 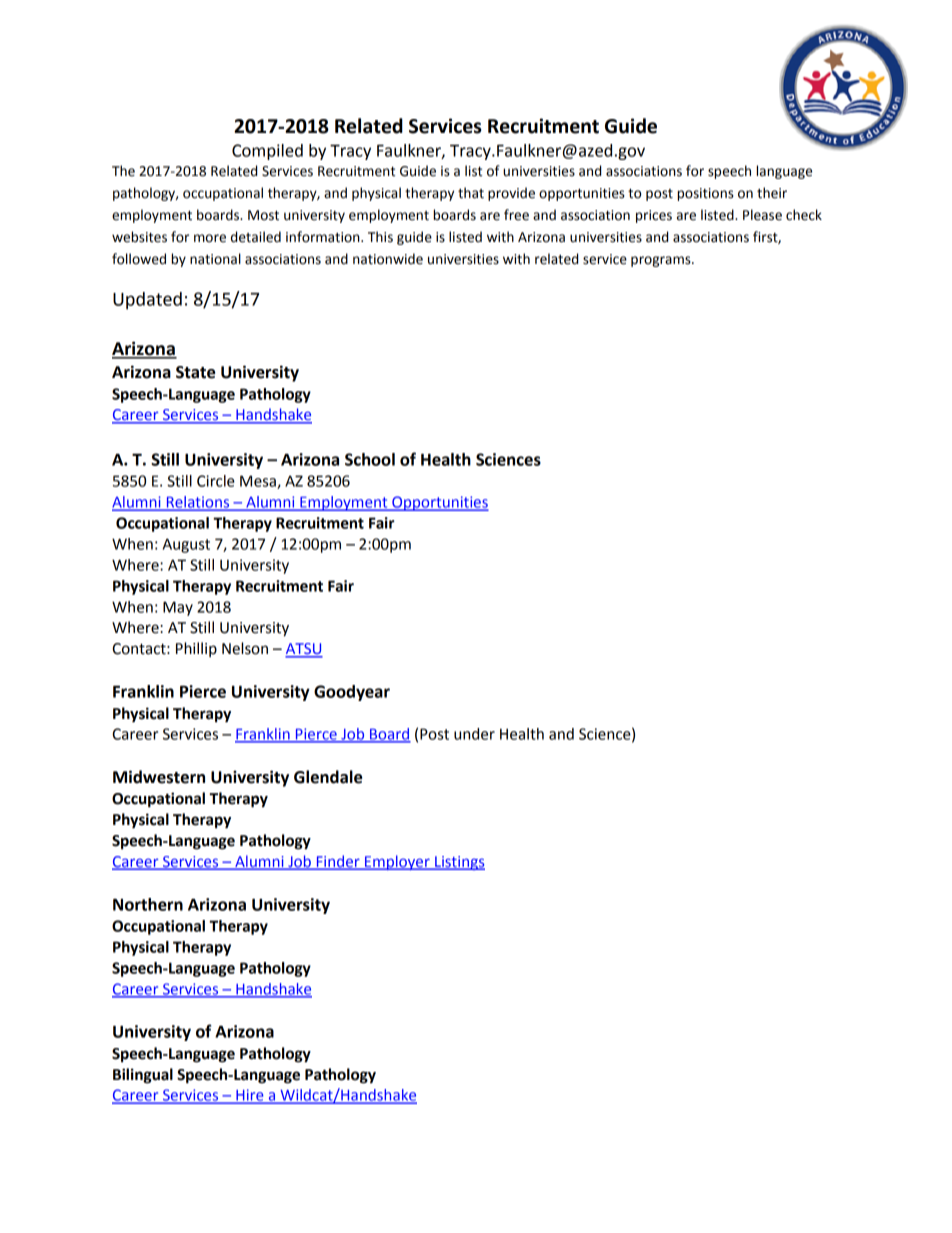 I want to click on Employer, so click(x=397, y=862).
